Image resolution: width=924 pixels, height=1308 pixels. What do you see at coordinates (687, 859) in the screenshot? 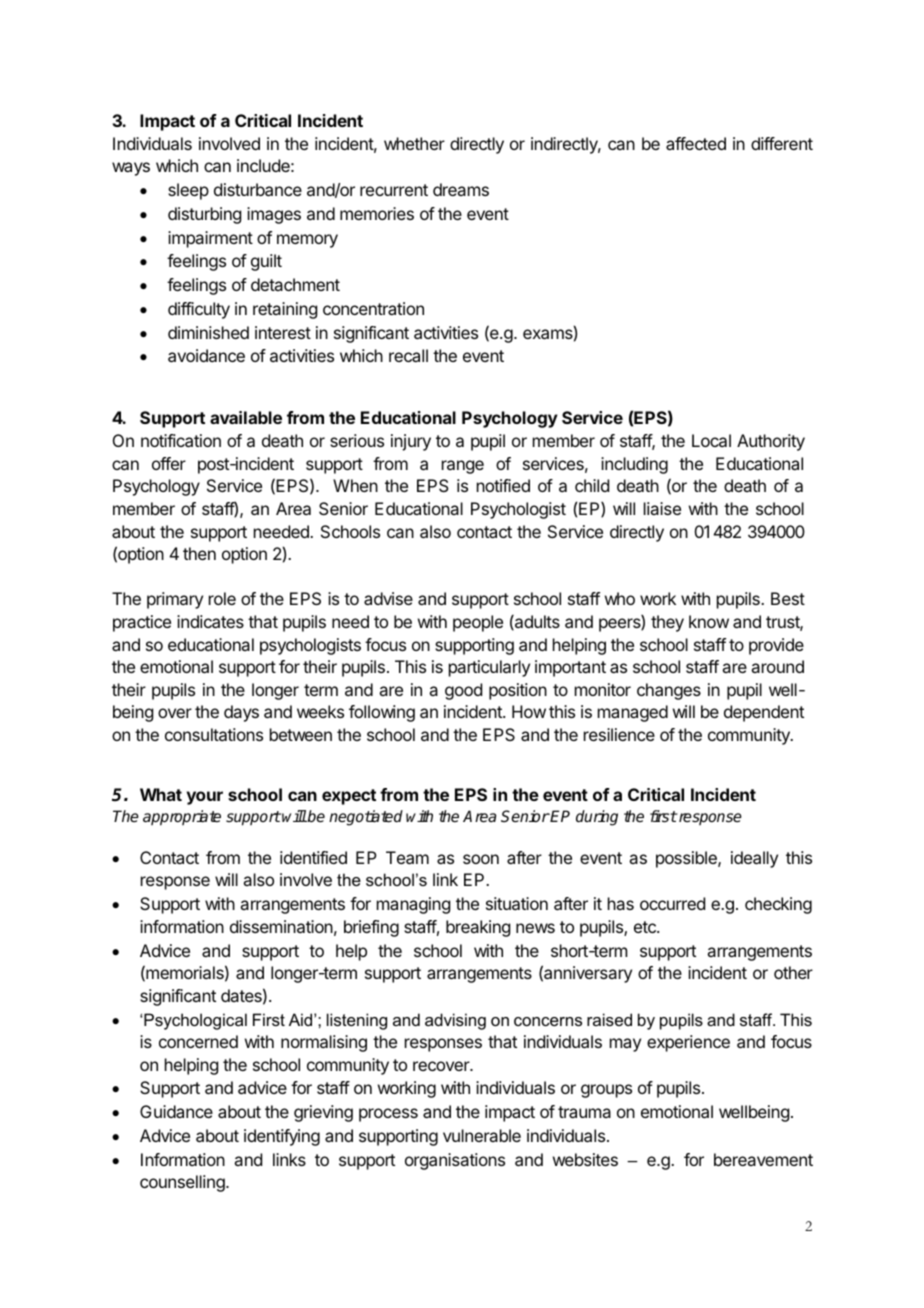
I see `possible` at bounding box center [687, 859].
